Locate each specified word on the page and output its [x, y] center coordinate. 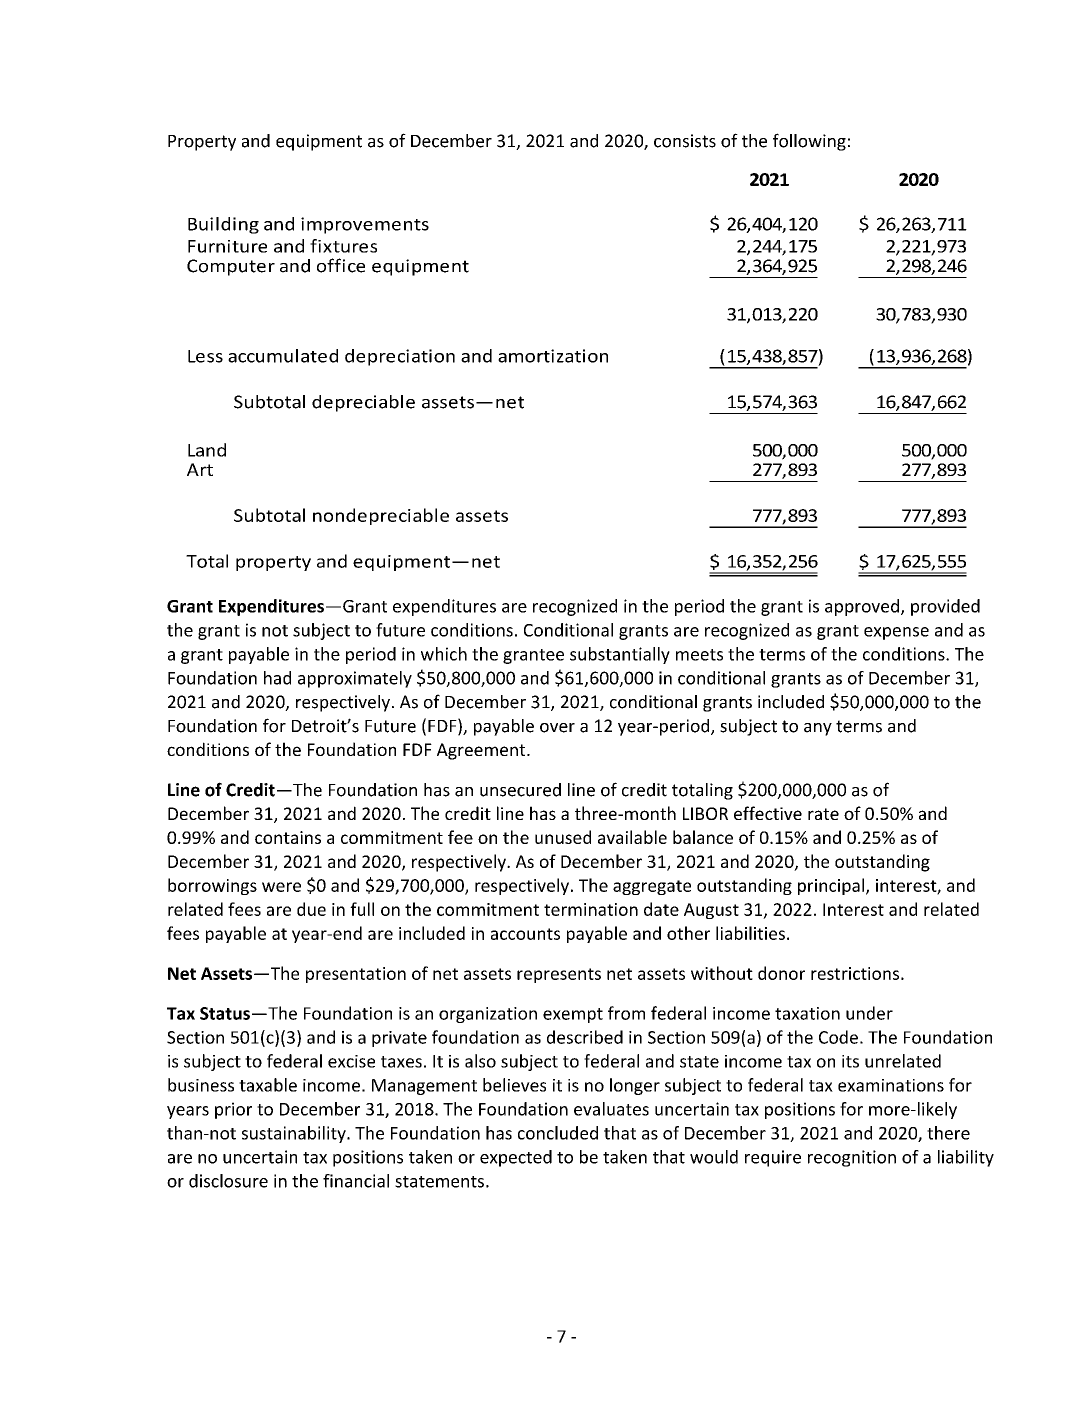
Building [223, 225]
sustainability [295, 1134]
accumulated [283, 356]
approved [862, 607]
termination [591, 909]
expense [896, 633]
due [311, 909]
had [277, 678]
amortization [553, 356]
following [809, 142]
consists [685, 141]
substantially [620, 655]
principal [831, 886]
